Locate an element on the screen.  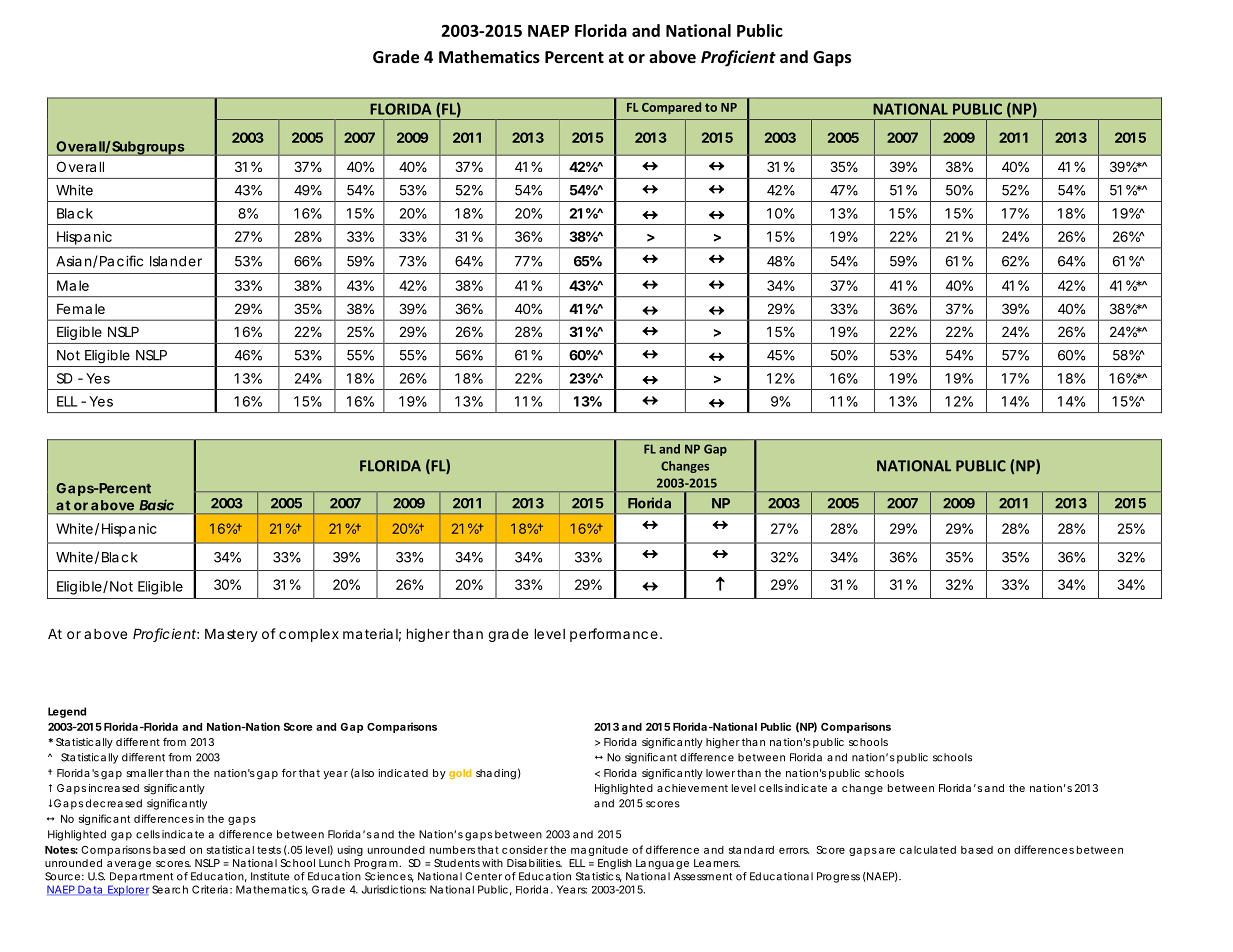
performance is located at coordinates (615, 635).
